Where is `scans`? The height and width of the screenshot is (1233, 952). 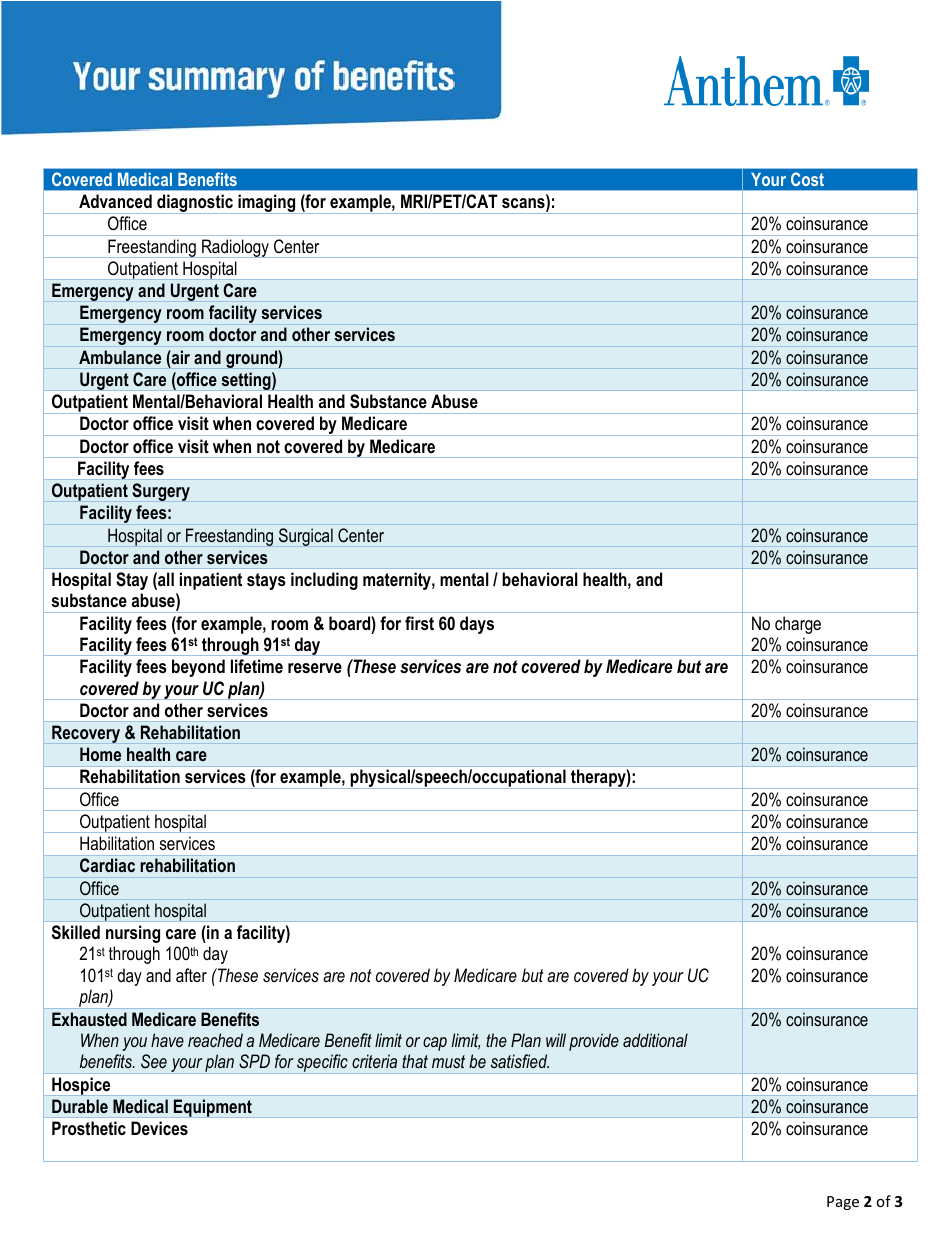 scans is located at coordinates (524, 203).
